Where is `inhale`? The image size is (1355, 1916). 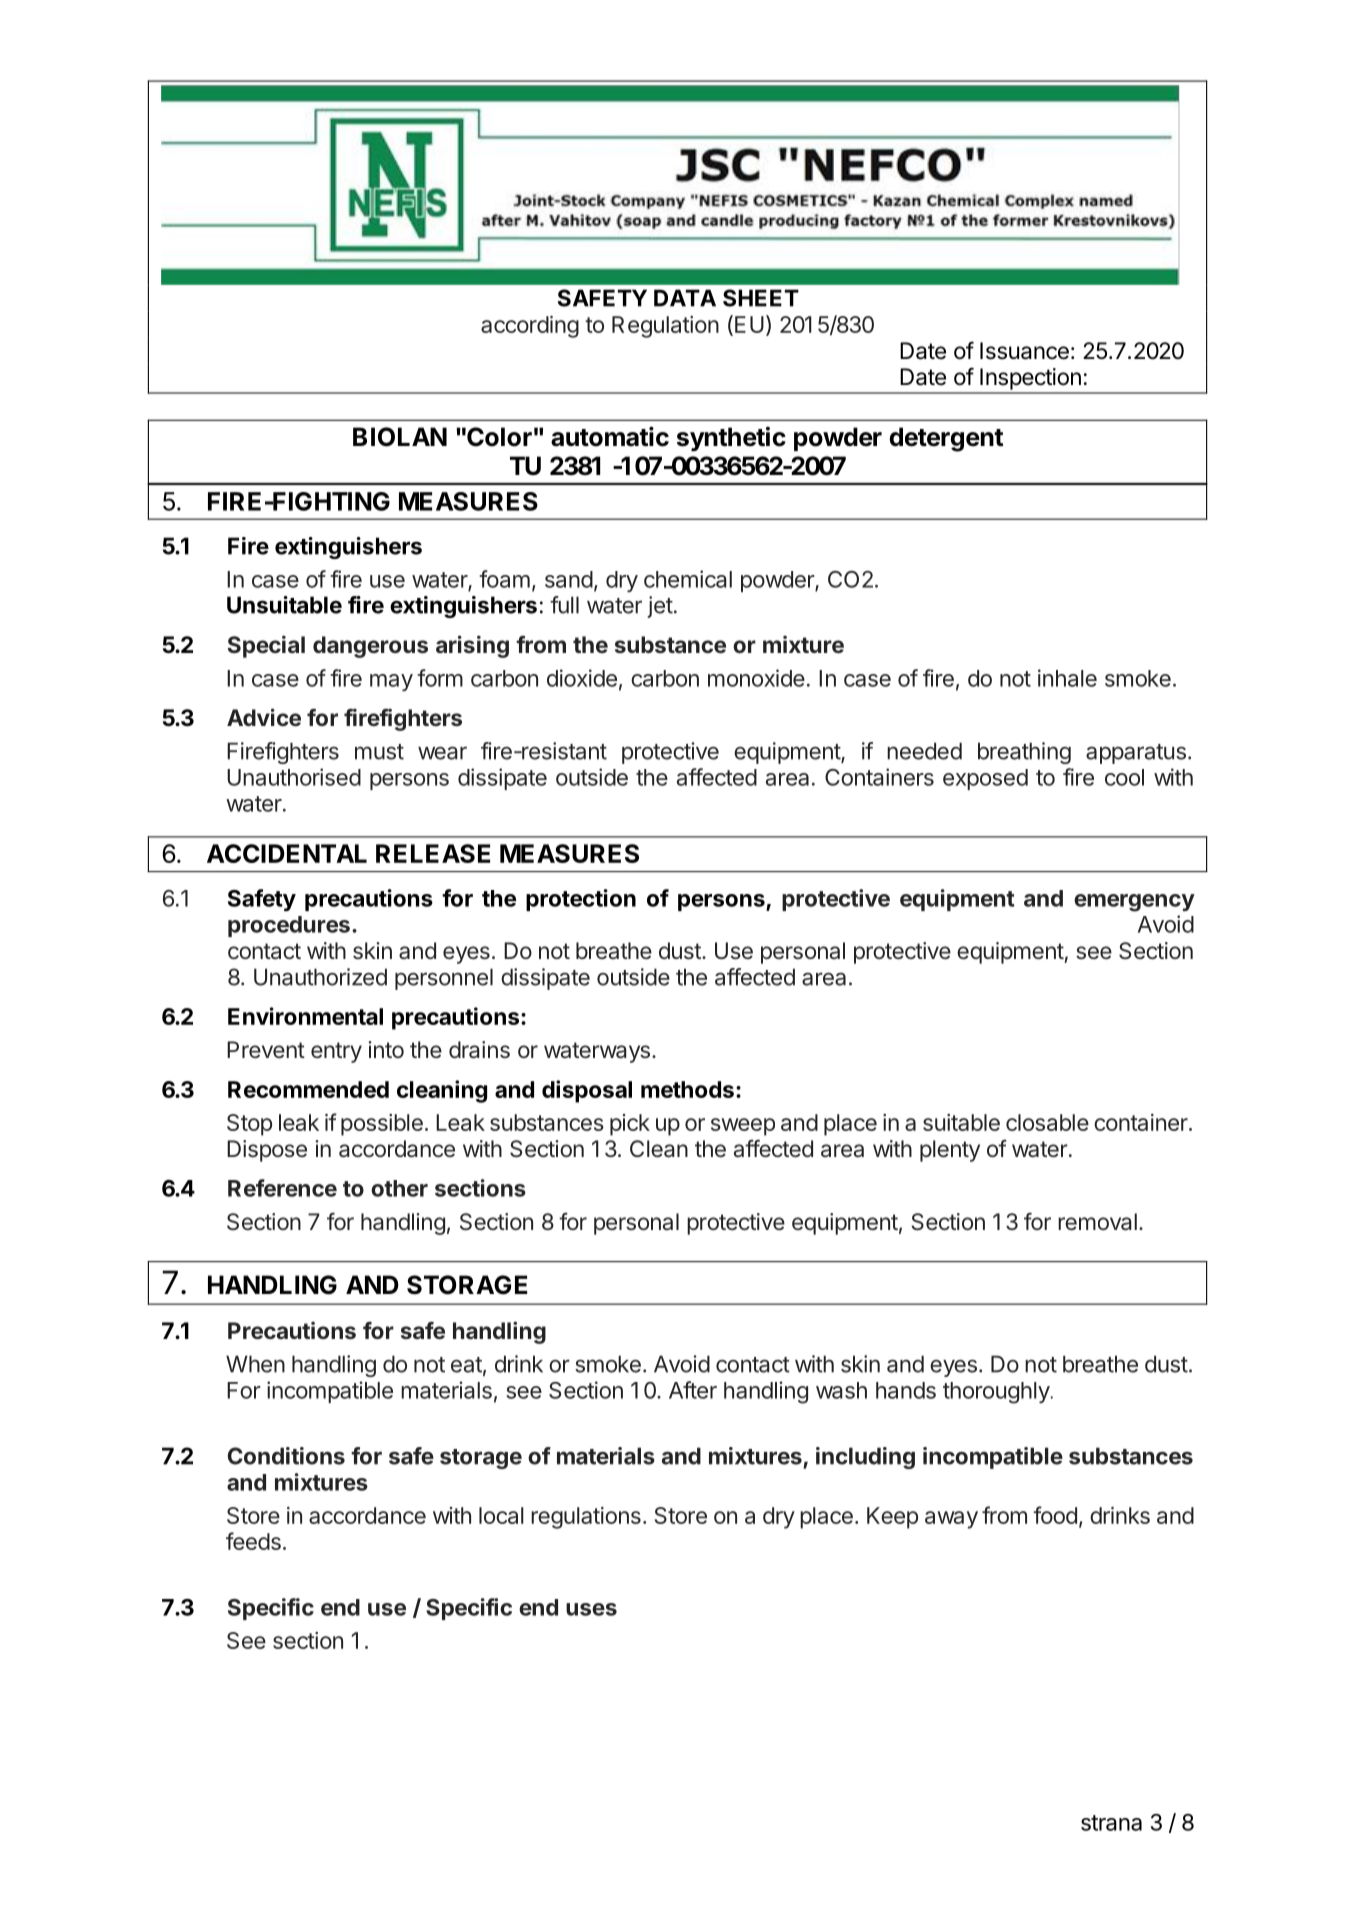 inhale is located at coordinates (1067, 678).
